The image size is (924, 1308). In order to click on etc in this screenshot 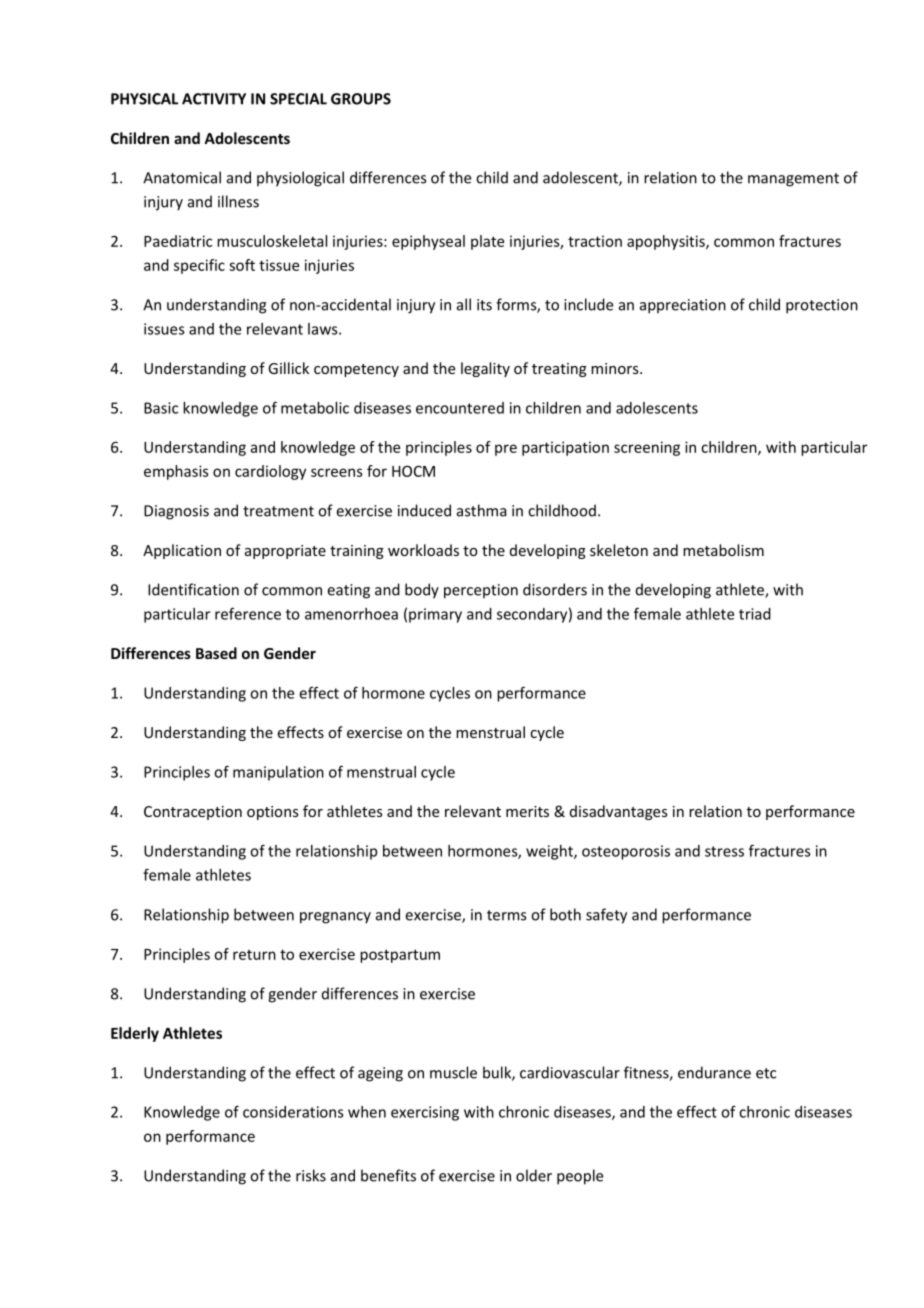, I will do `click(766, 1073)`.
